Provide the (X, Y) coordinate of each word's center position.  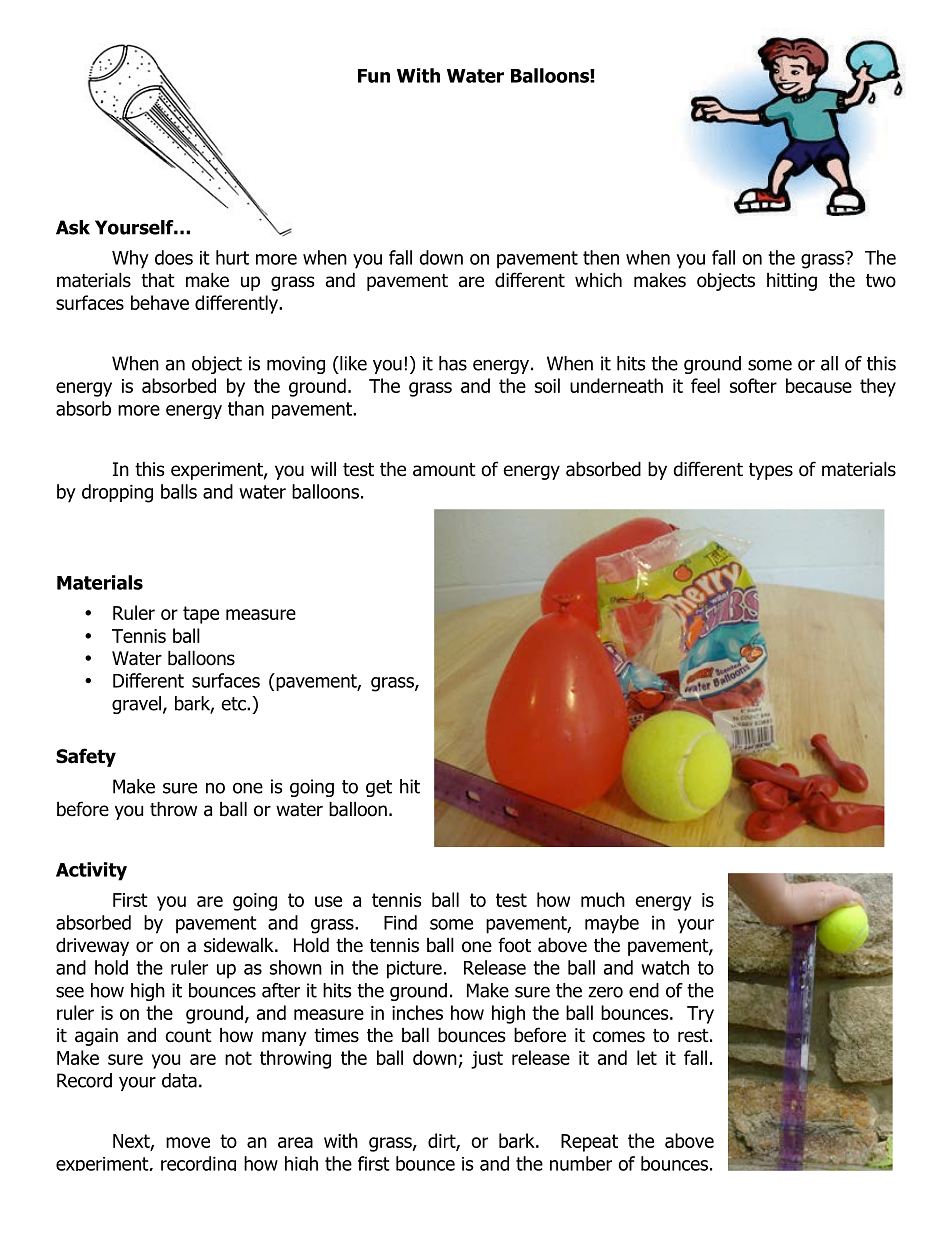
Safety (86, 757)
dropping (117, 493)
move (188, 1142)
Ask (73, 227)
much (603, 899)
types (771, 471)
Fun (374, 76)
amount (444, 470)
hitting (792, 281)
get (379, 788)
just (487, 1060)
